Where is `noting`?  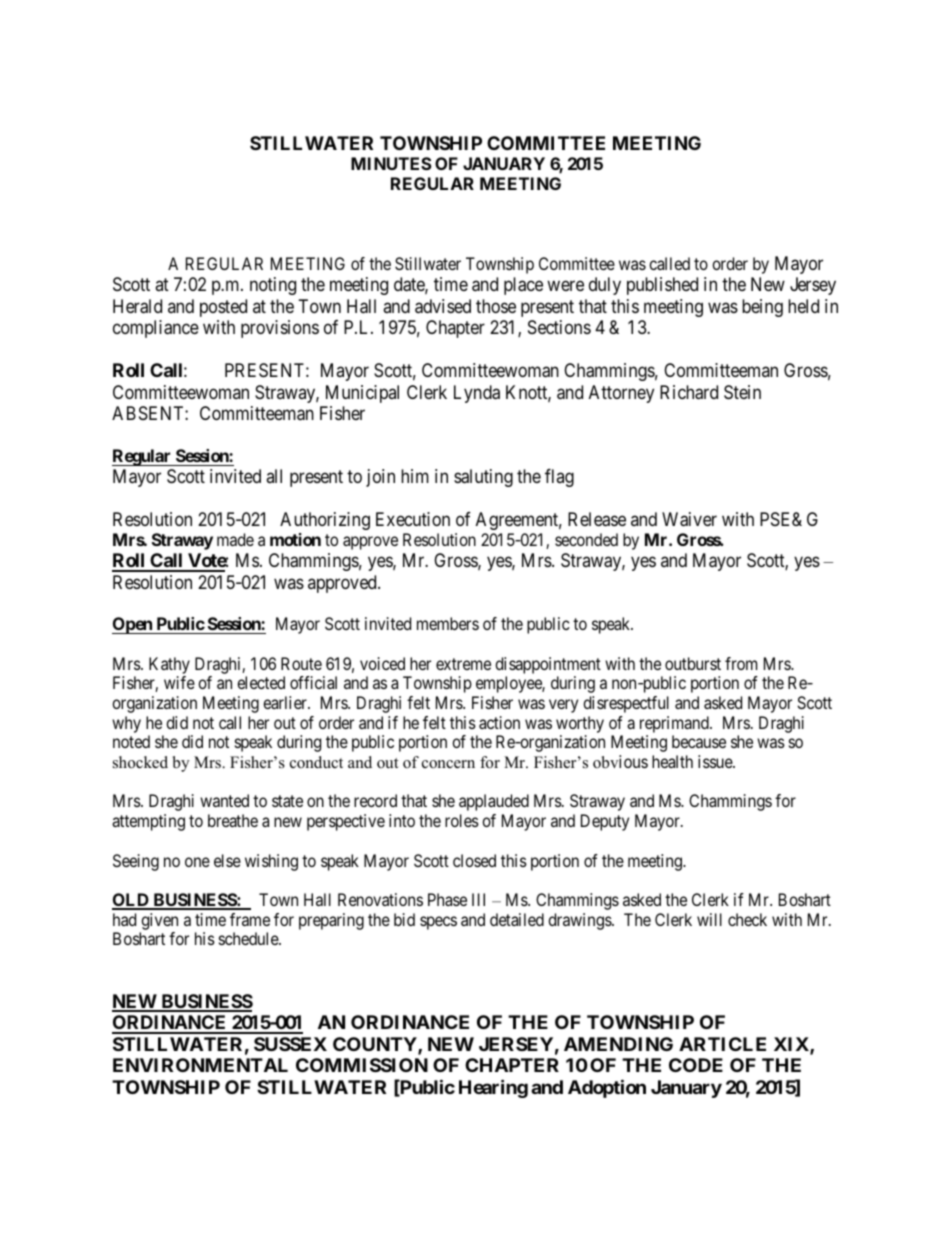 noting is located at coordinates (273, 286).
